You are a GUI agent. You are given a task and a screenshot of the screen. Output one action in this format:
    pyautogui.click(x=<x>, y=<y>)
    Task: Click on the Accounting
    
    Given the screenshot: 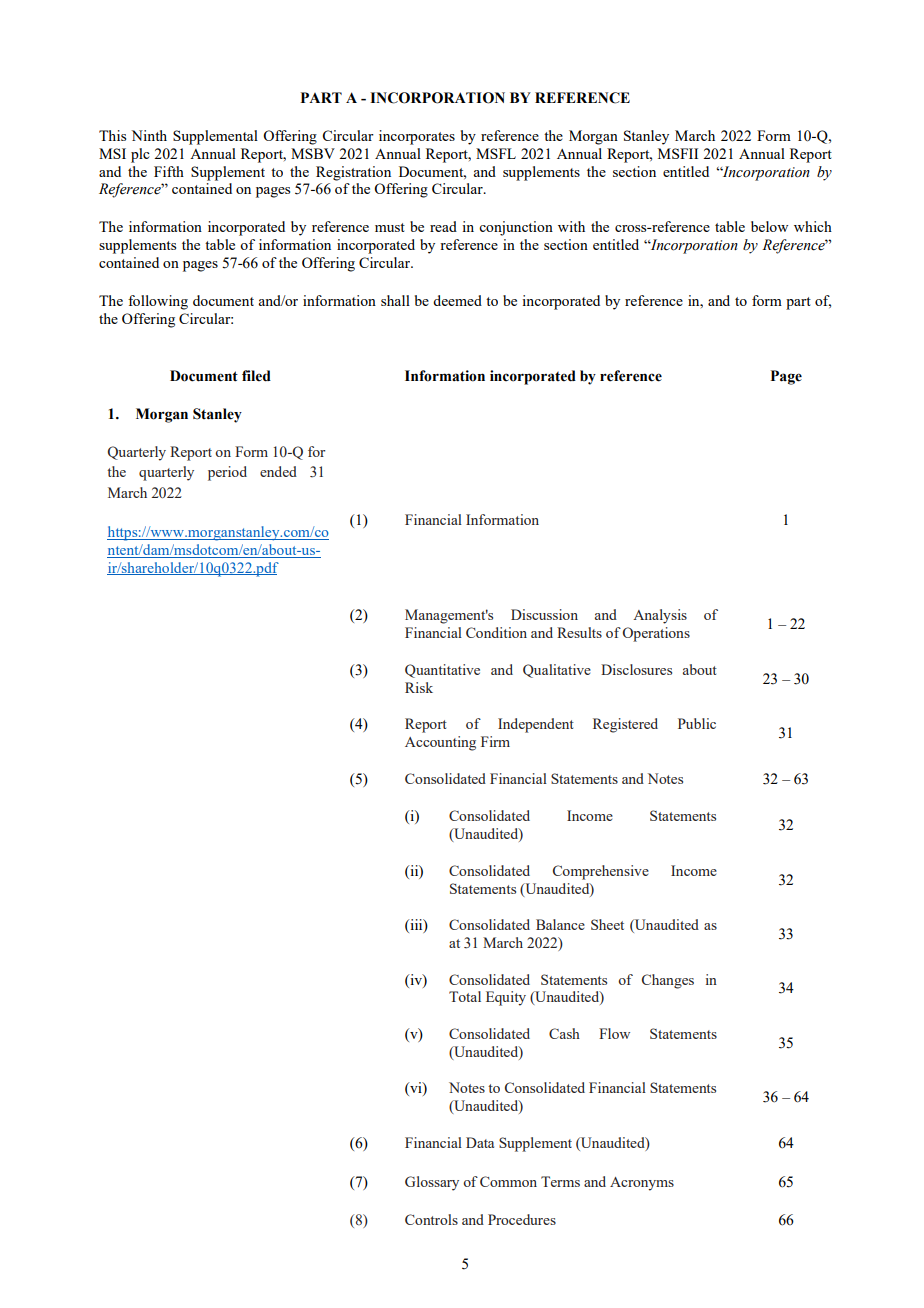 What is the action you would take?
    pyautogui.click(x=440, y=743)
